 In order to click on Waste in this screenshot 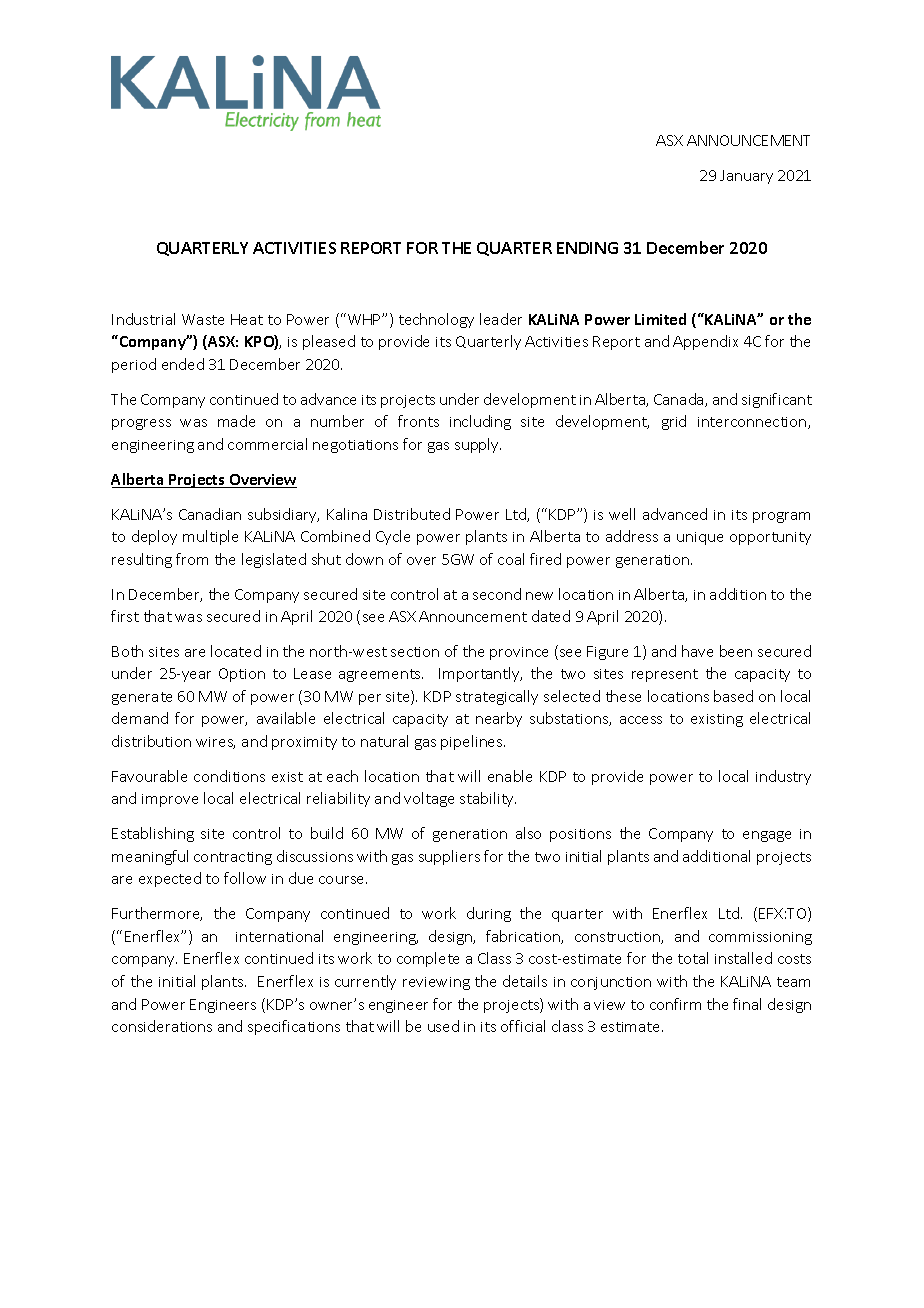, I will do `click(203, 319)`.
